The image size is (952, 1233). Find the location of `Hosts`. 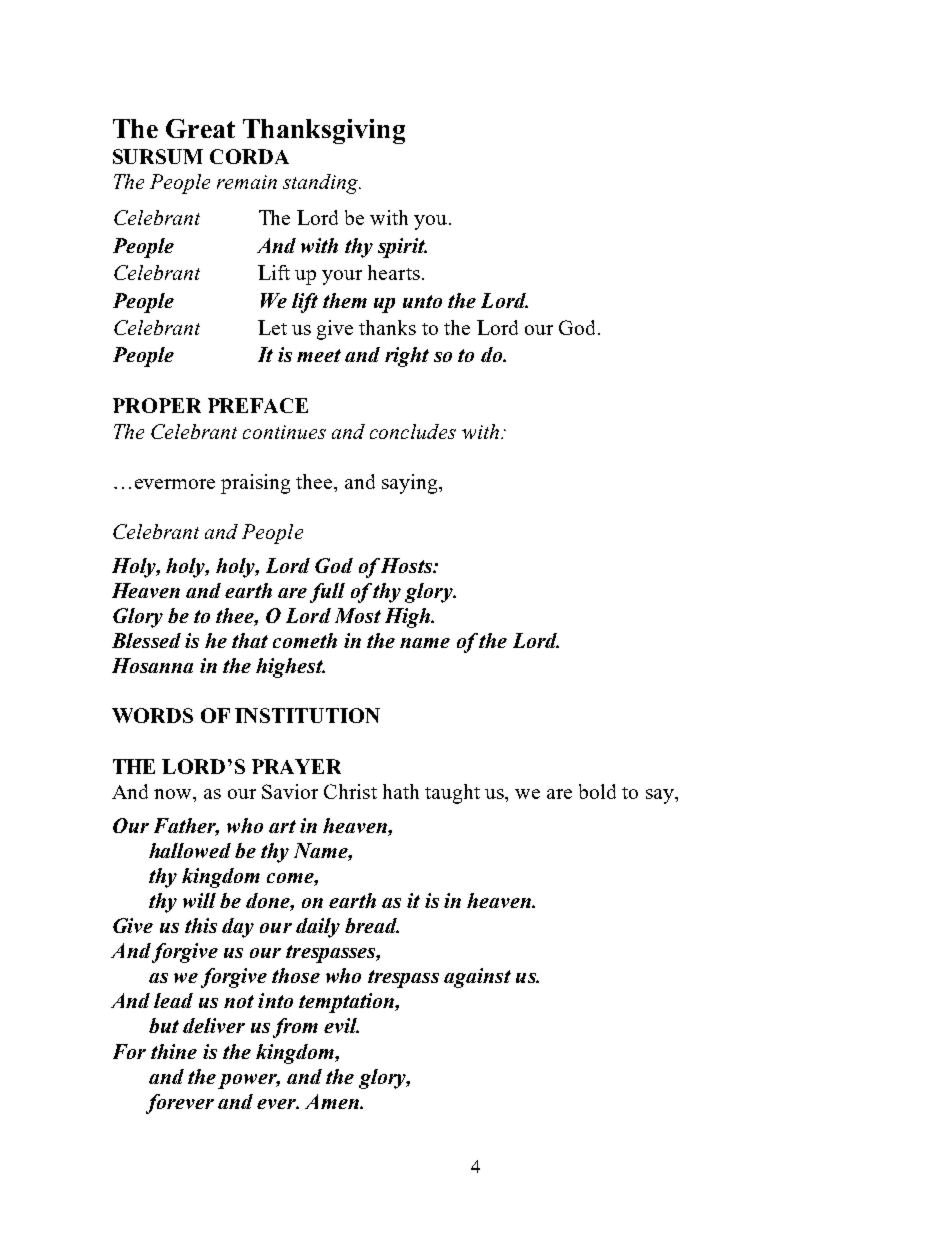

Hosts is located at coordinates (407, 565).
